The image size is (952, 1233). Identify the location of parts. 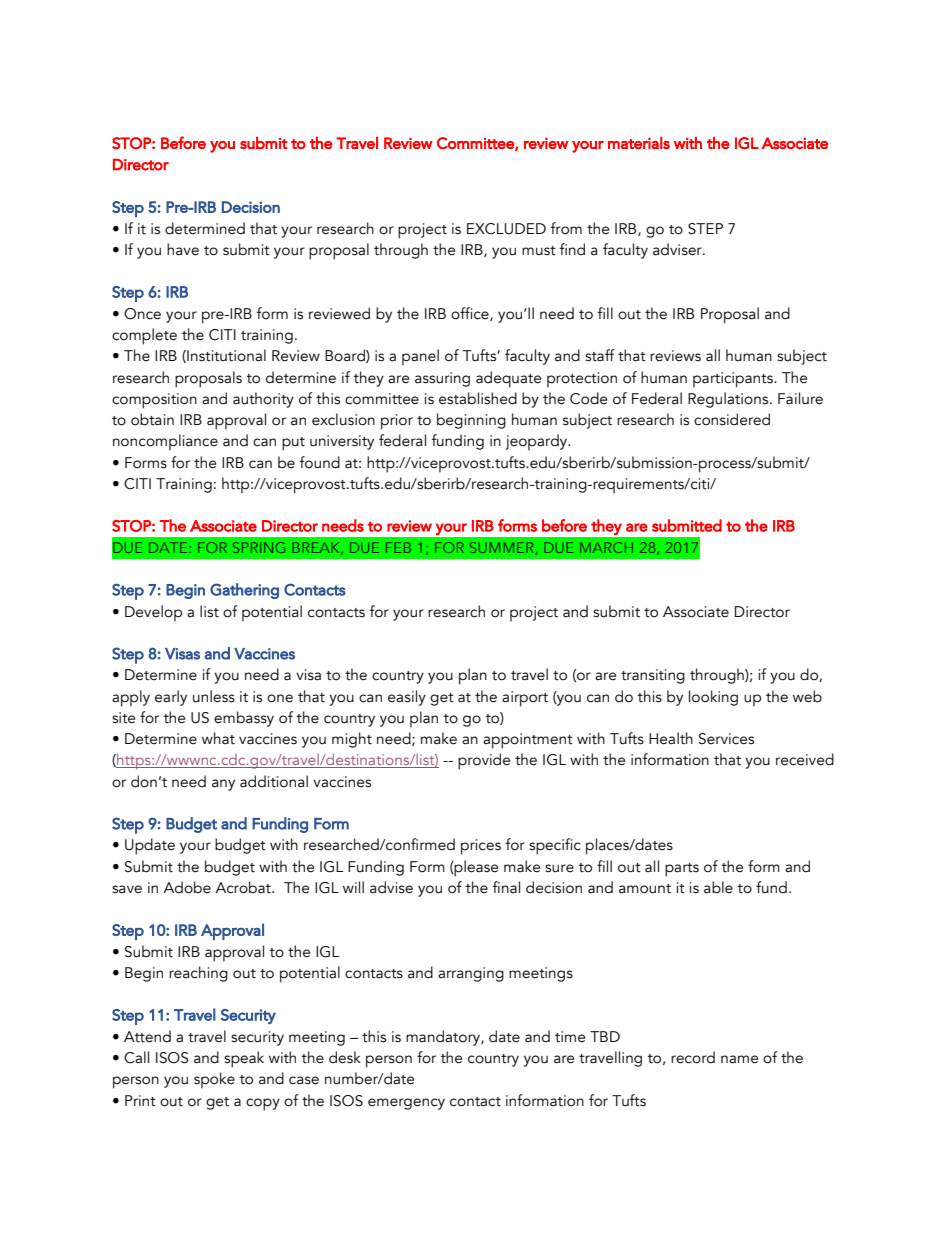
(682, 870).
